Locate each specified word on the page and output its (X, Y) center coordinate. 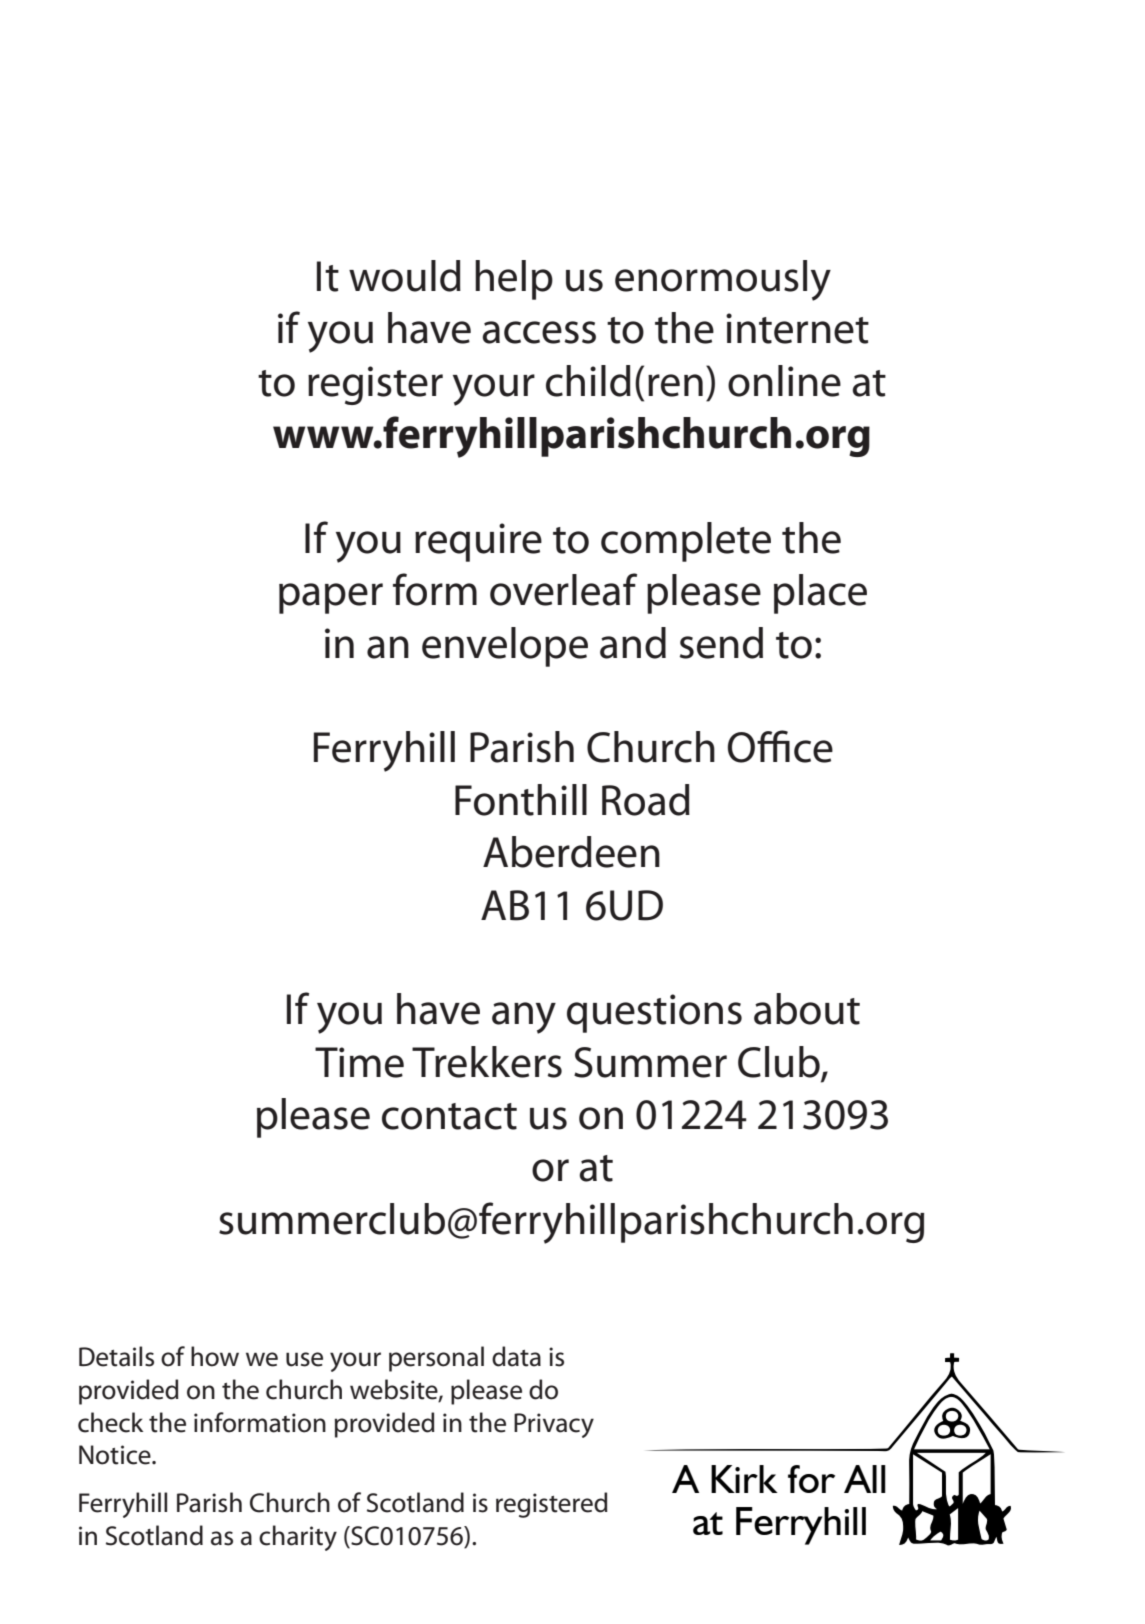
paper (331, 598)
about (807, 1009)
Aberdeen (571, 852)
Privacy (554, 1425)
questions (654, 1013)
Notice (116, 1455)
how (215, 1356)
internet (797, 328)
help (514, 280)
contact (449, 1116)
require (478, 542)
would (405, 276)
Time (359, 1062)
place (820, 594)
